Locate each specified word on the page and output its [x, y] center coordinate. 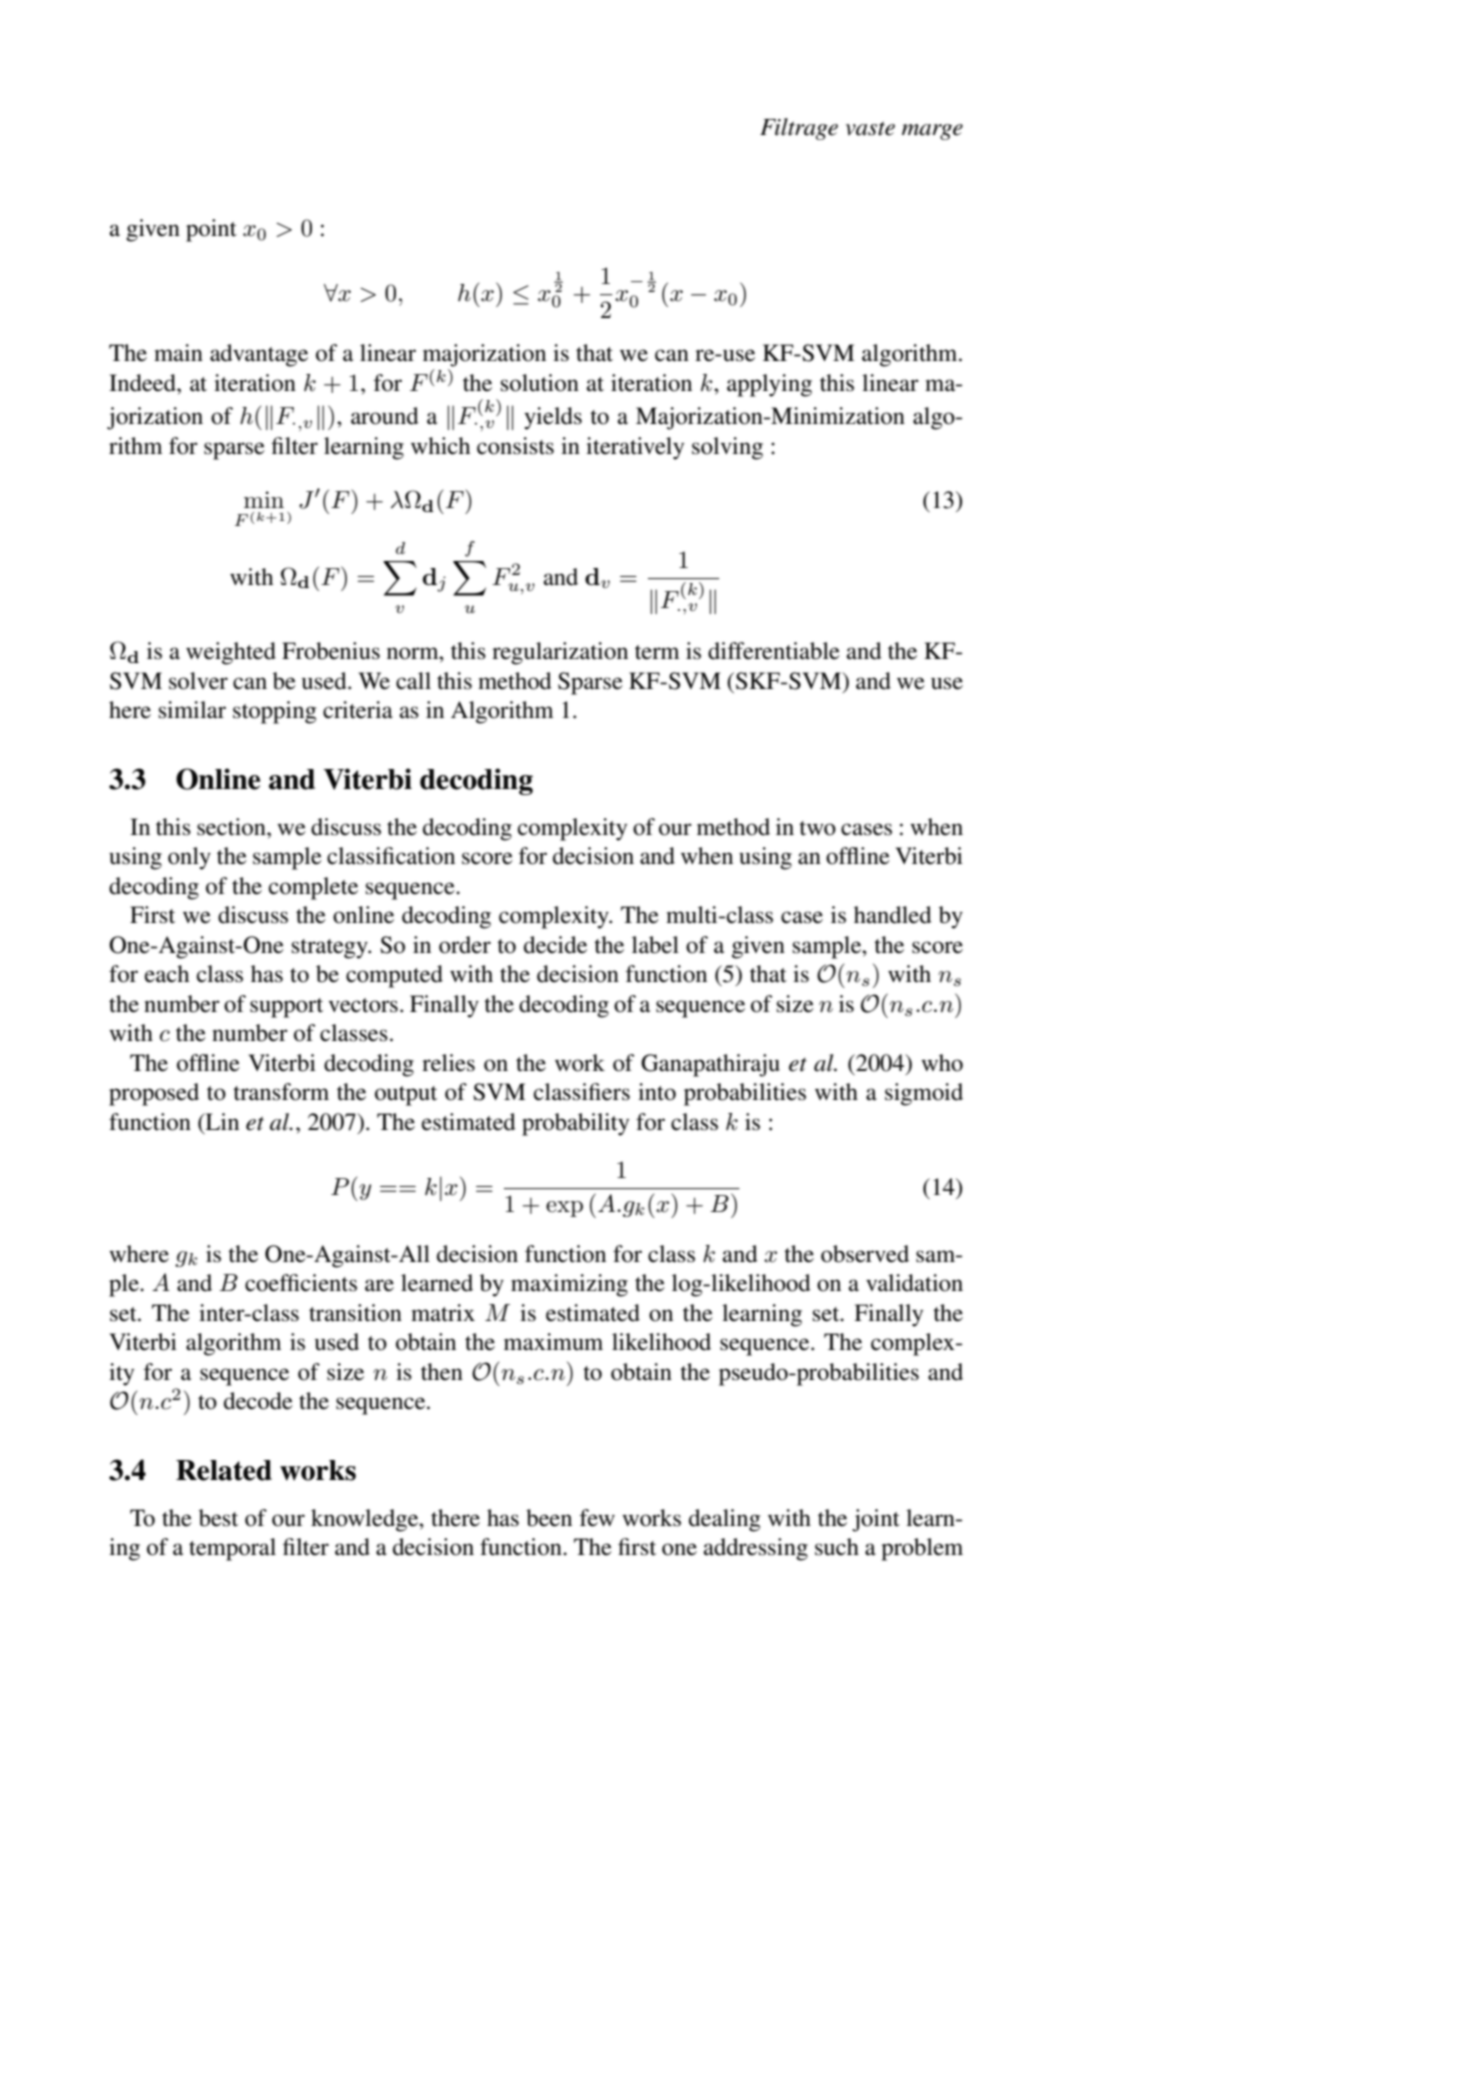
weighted [231, 653]
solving [727, 448]
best [218, 1518]
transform [281, 1092]
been [549, 1518]
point [211, 230]
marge [932, 132]
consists [515, 446]
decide [555, 945]
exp [564, 1209]
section [232, 827]
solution [540, 383]
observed [865, 1254]
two [817, 828]
